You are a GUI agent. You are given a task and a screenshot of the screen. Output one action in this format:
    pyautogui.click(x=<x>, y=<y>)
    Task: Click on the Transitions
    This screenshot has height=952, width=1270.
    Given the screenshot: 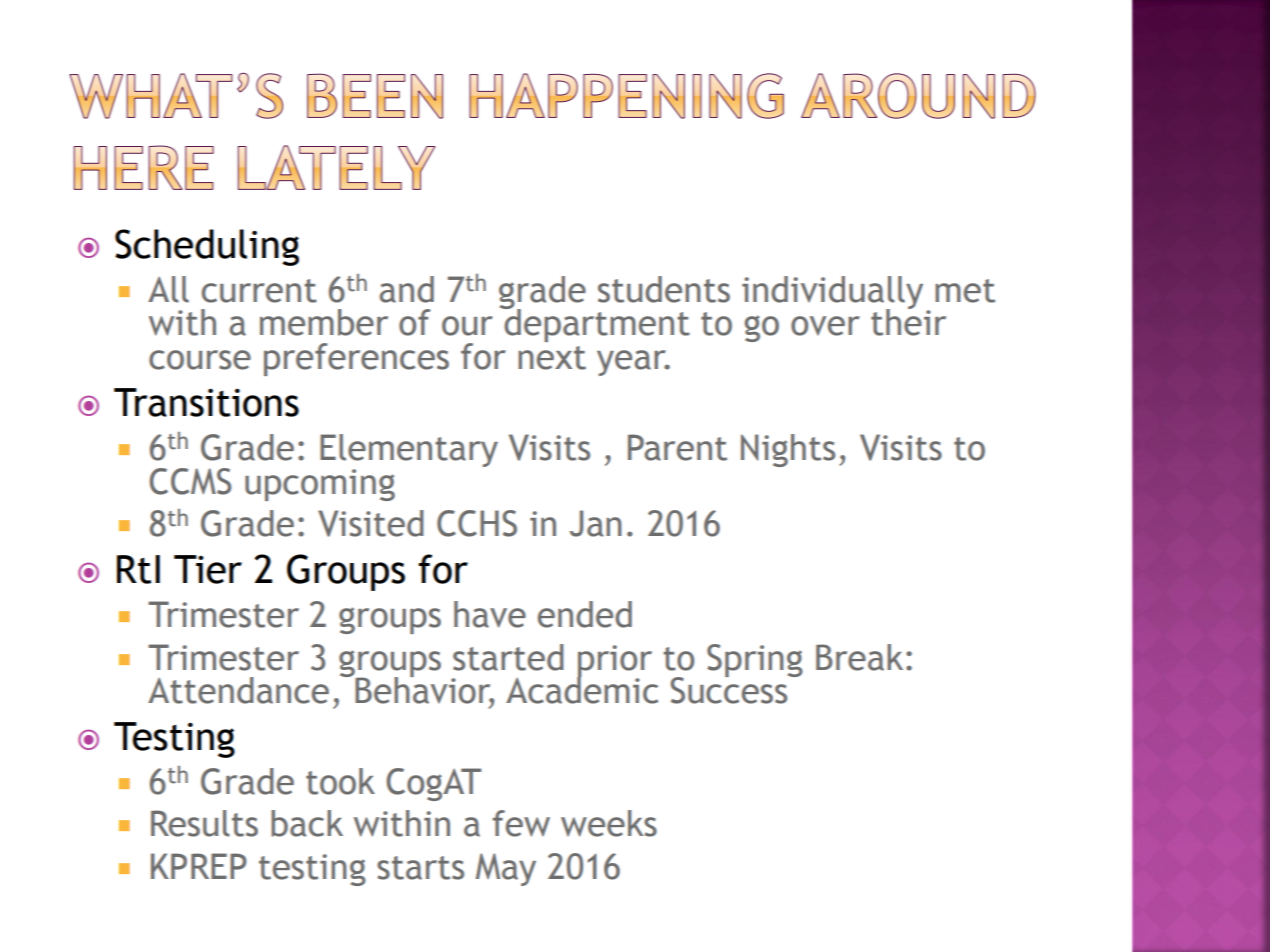 What is the action you would take?
    pyautogui.click(x=206, y=402)
